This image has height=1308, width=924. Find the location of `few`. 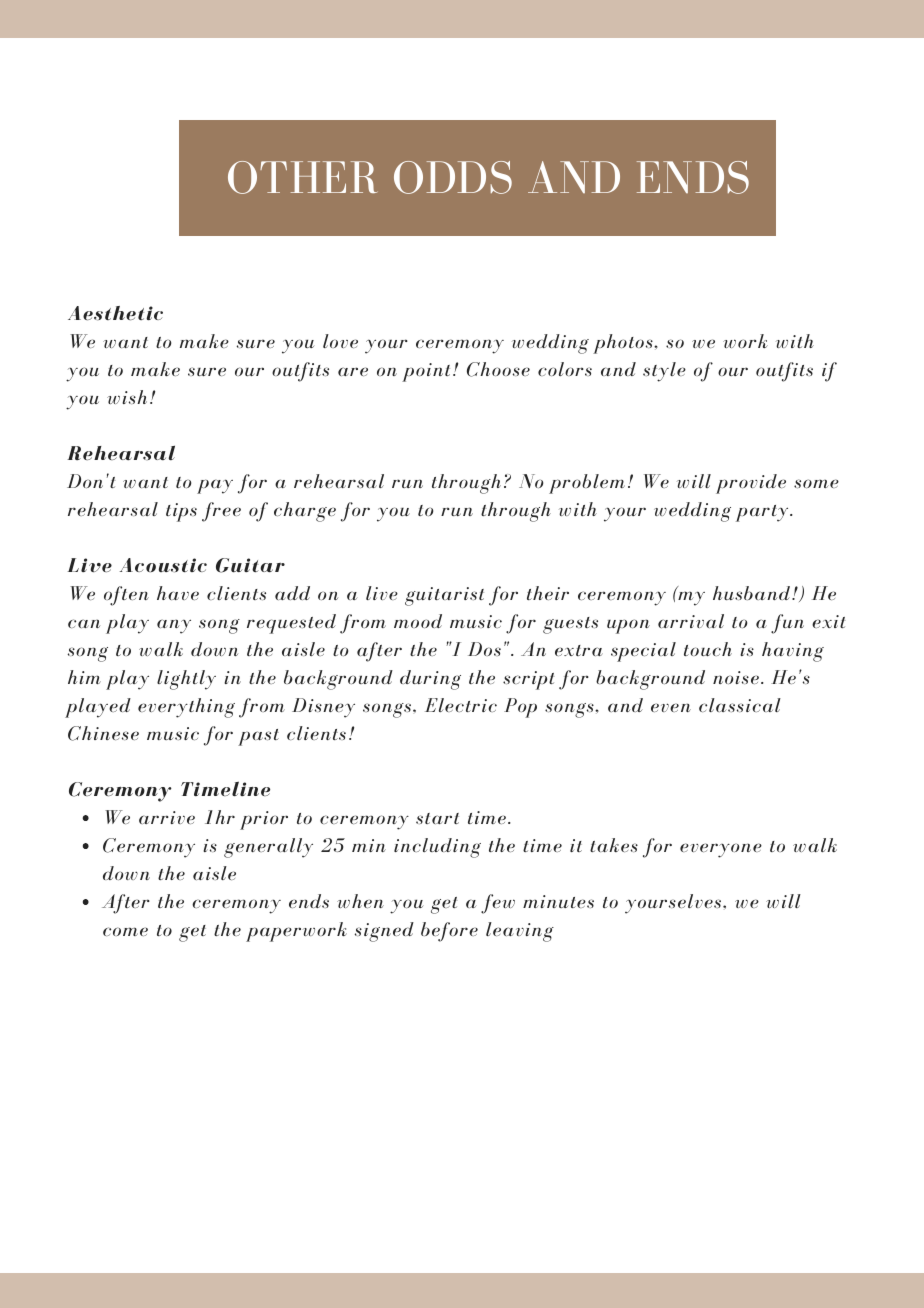

few is located at coordinates (498, 904).
